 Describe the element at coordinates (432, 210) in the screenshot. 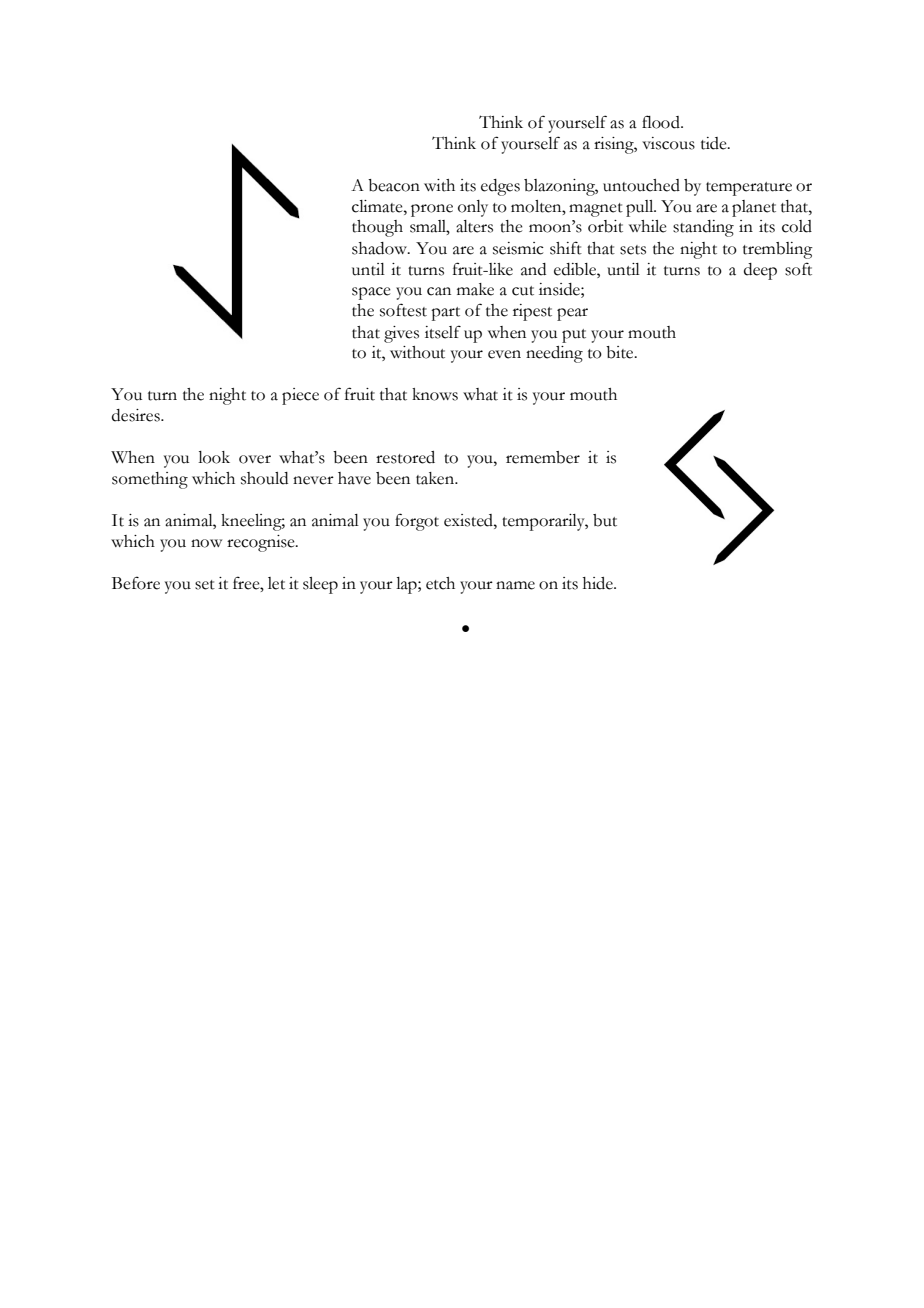

I see `prone` at that location.
